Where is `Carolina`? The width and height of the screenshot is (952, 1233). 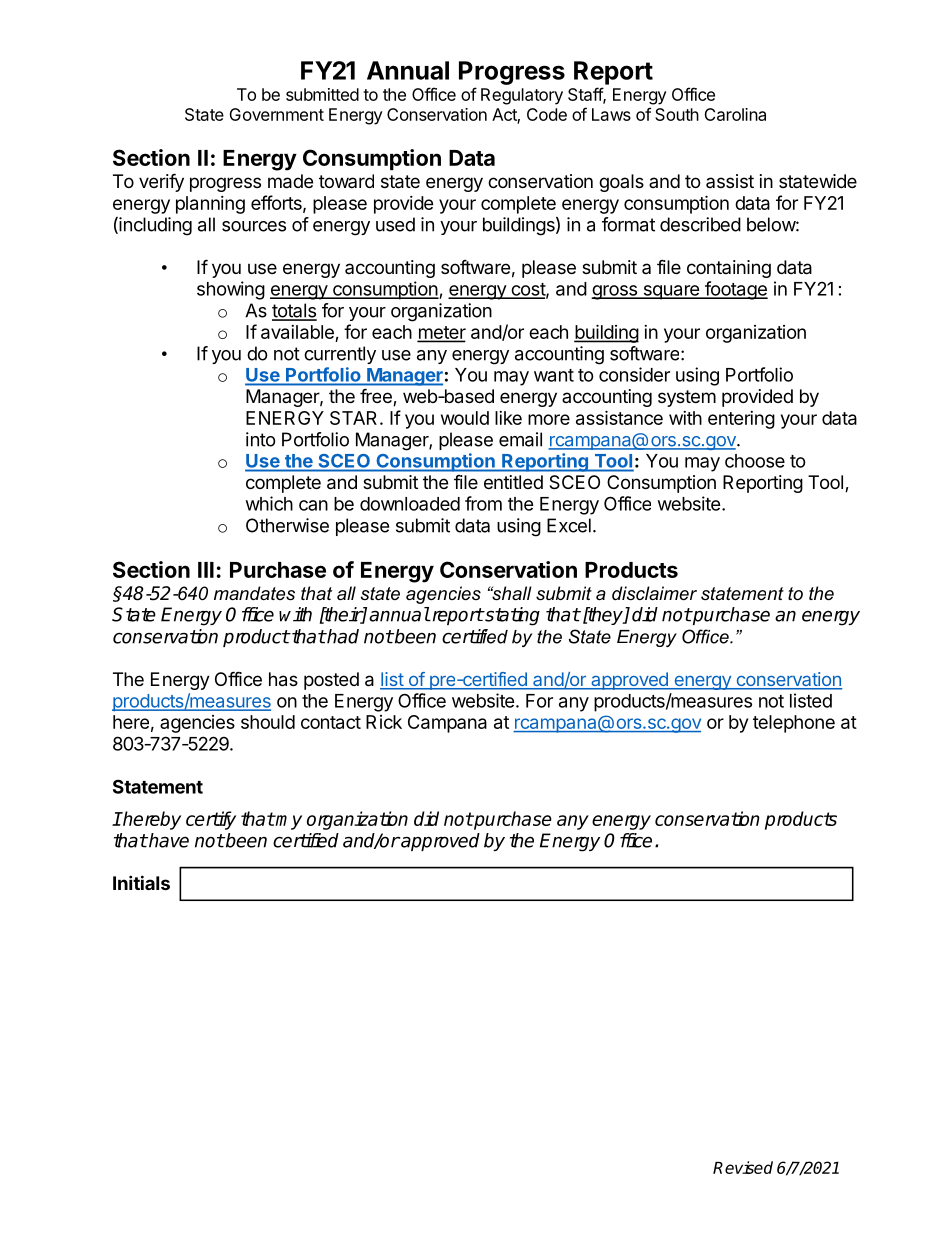 Carolina is located at coordinates (735, 114).
